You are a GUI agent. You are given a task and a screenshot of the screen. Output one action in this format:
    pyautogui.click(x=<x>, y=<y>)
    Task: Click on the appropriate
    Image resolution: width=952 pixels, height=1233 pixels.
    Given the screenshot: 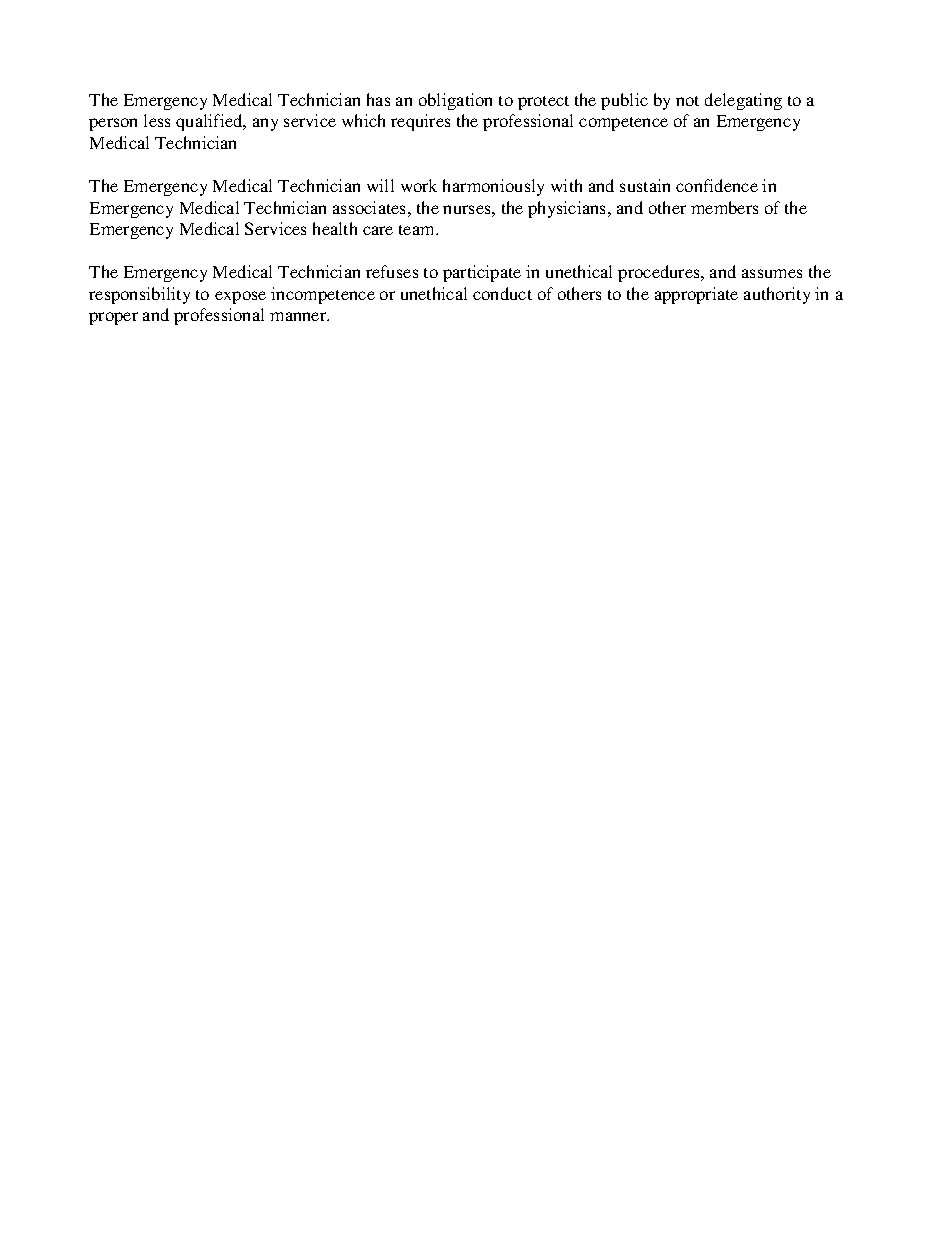 What is the action you would take?
    pyautogui.click(x=696, y=295)
